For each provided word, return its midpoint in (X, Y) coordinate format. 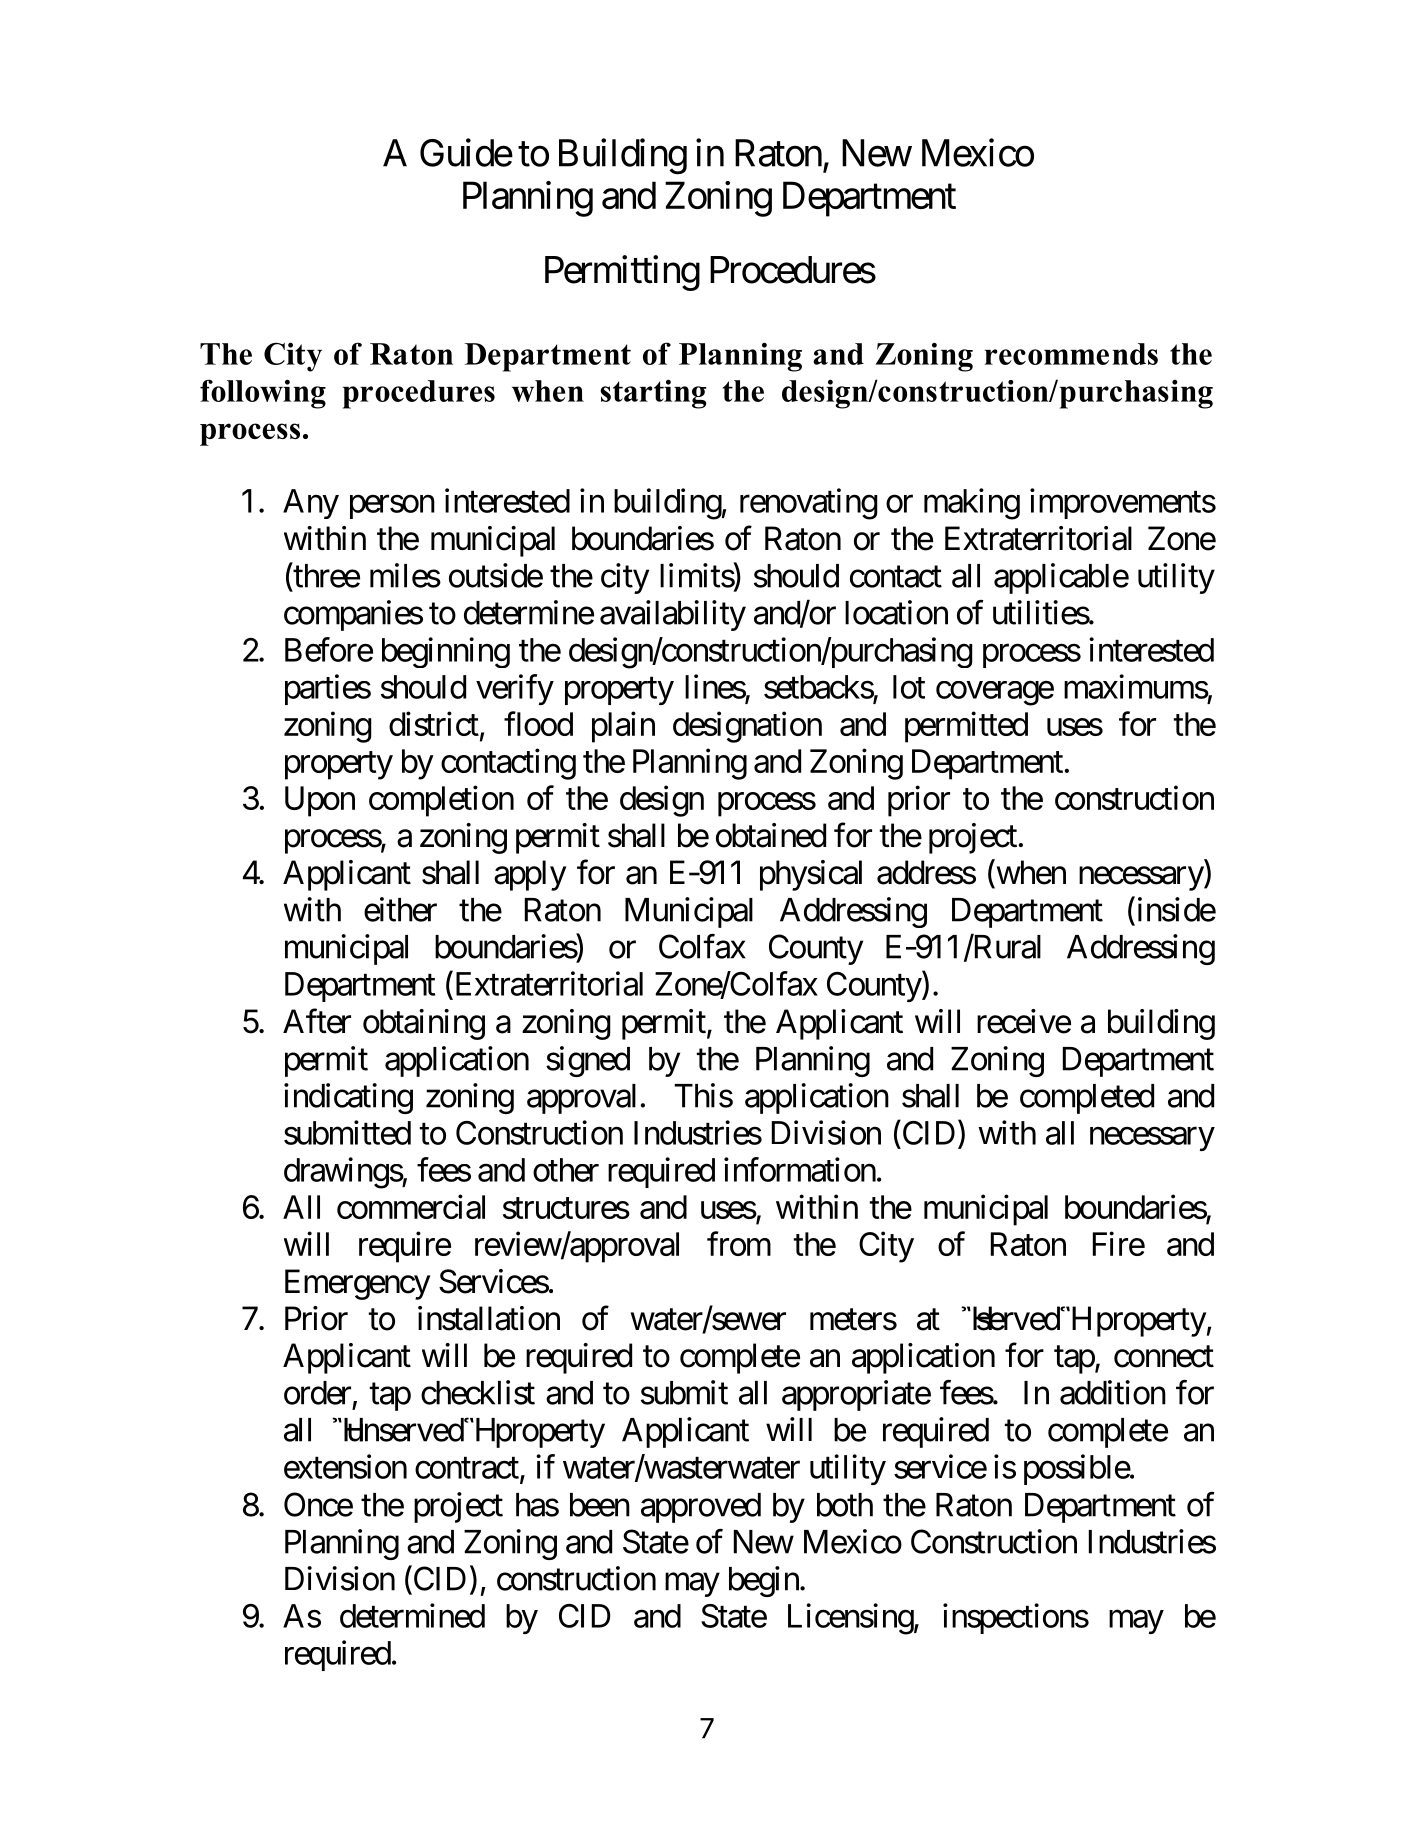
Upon (320, 801)
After (317, 1021)
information (800, 1169)
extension (345, 1466)
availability (673, 615)
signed (588, 1061)
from (739, 1243)
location (896, 612)
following (263, 394)
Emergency (357, 1284)
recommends (1071, 354)
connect (1164, 1357)
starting (653, 394)
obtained (771, 835)
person (392, 507)
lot (909, 687)
